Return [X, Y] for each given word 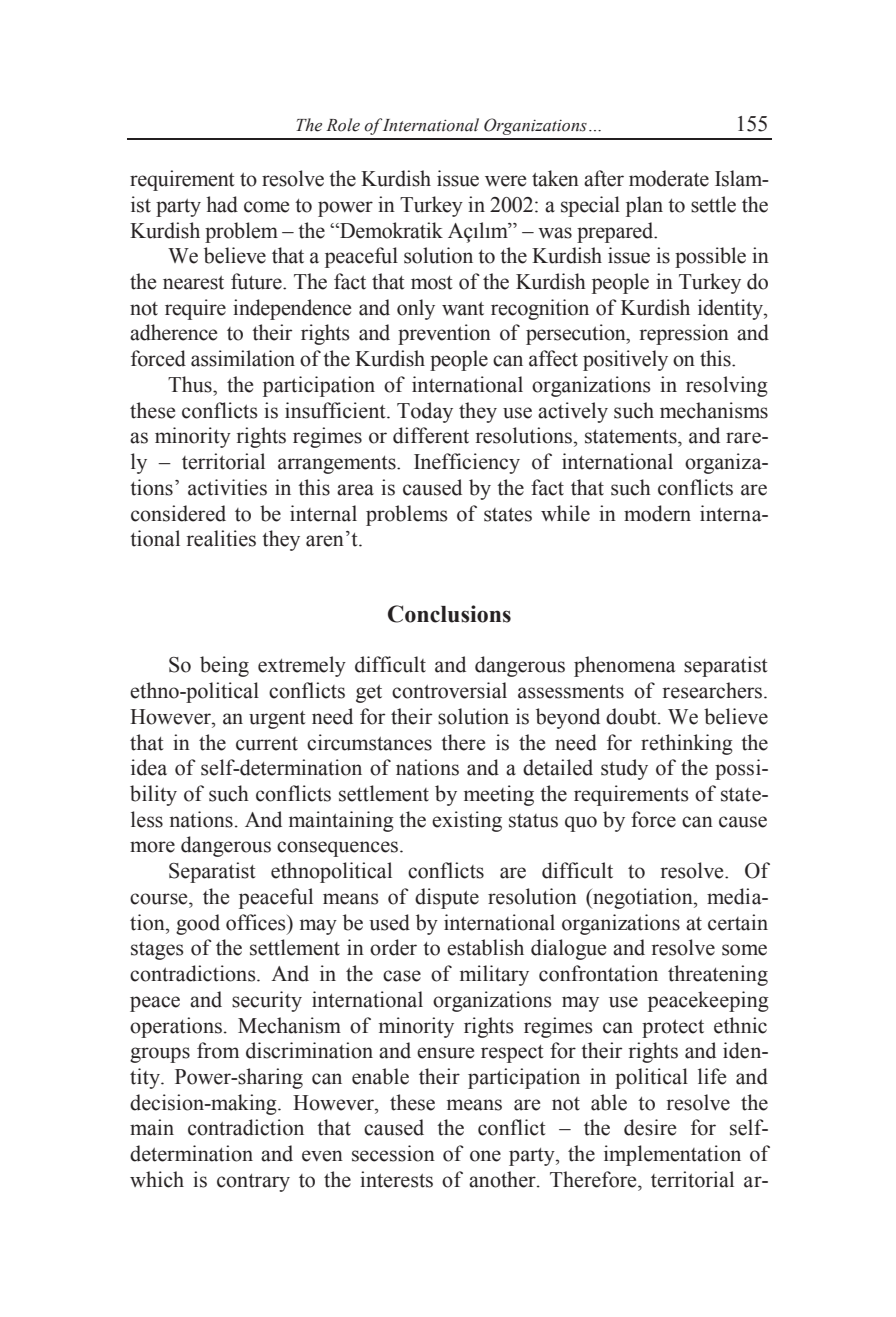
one [485, 1156]
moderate [669, 178]
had [222, 204]
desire [650, 1127]
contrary [253, 1183]
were [505, 181]
